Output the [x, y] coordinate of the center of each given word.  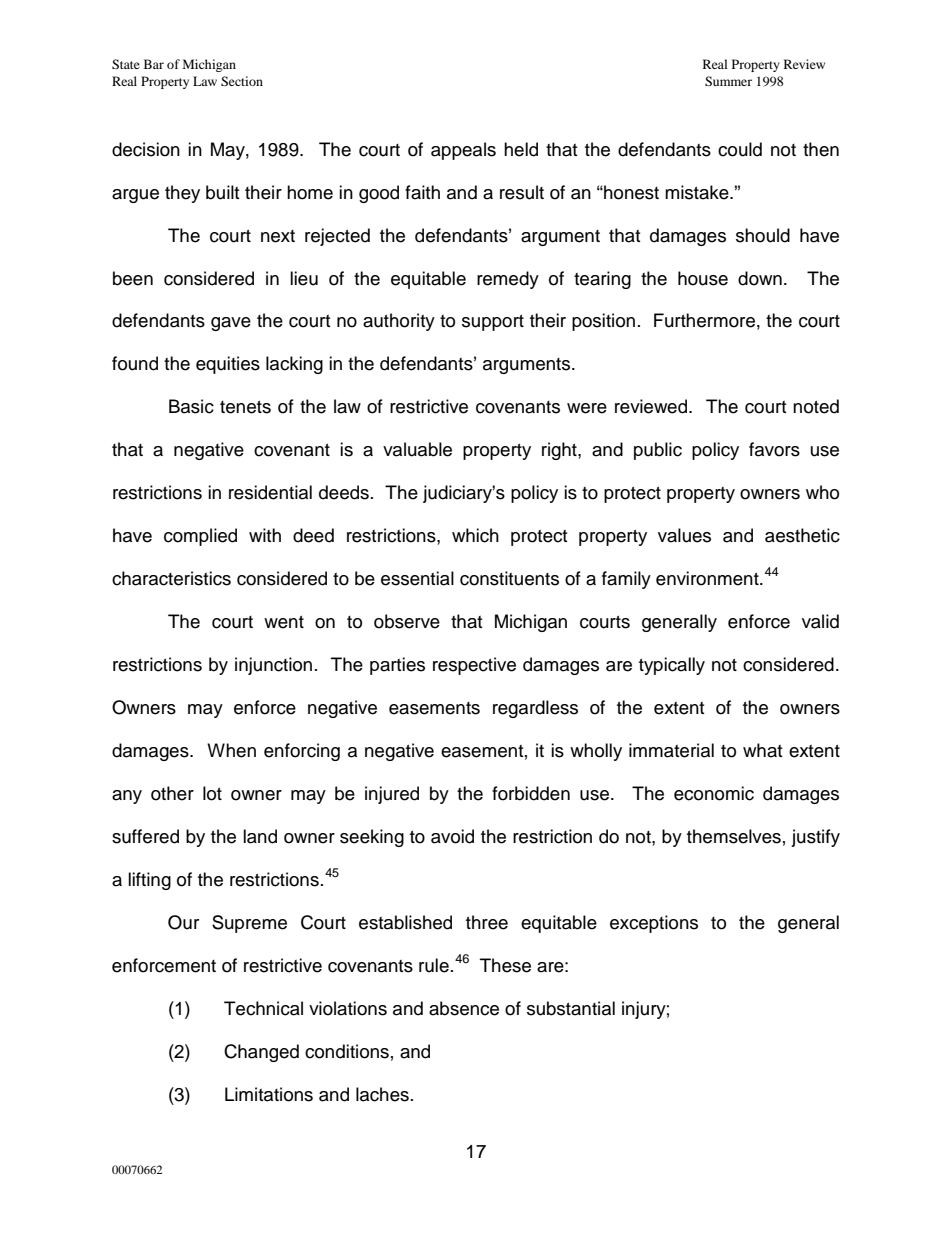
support [493, 323]
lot [212, 793]
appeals [463, 151]
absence [464, 1008]
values [684, 535]
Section [242, 81]
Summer [728, 81]
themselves [734, 836]
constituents [509, 578]
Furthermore [704, 320]
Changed [261, 1053]
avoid [452, 836]
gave [231, 324]
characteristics [171, 578]
